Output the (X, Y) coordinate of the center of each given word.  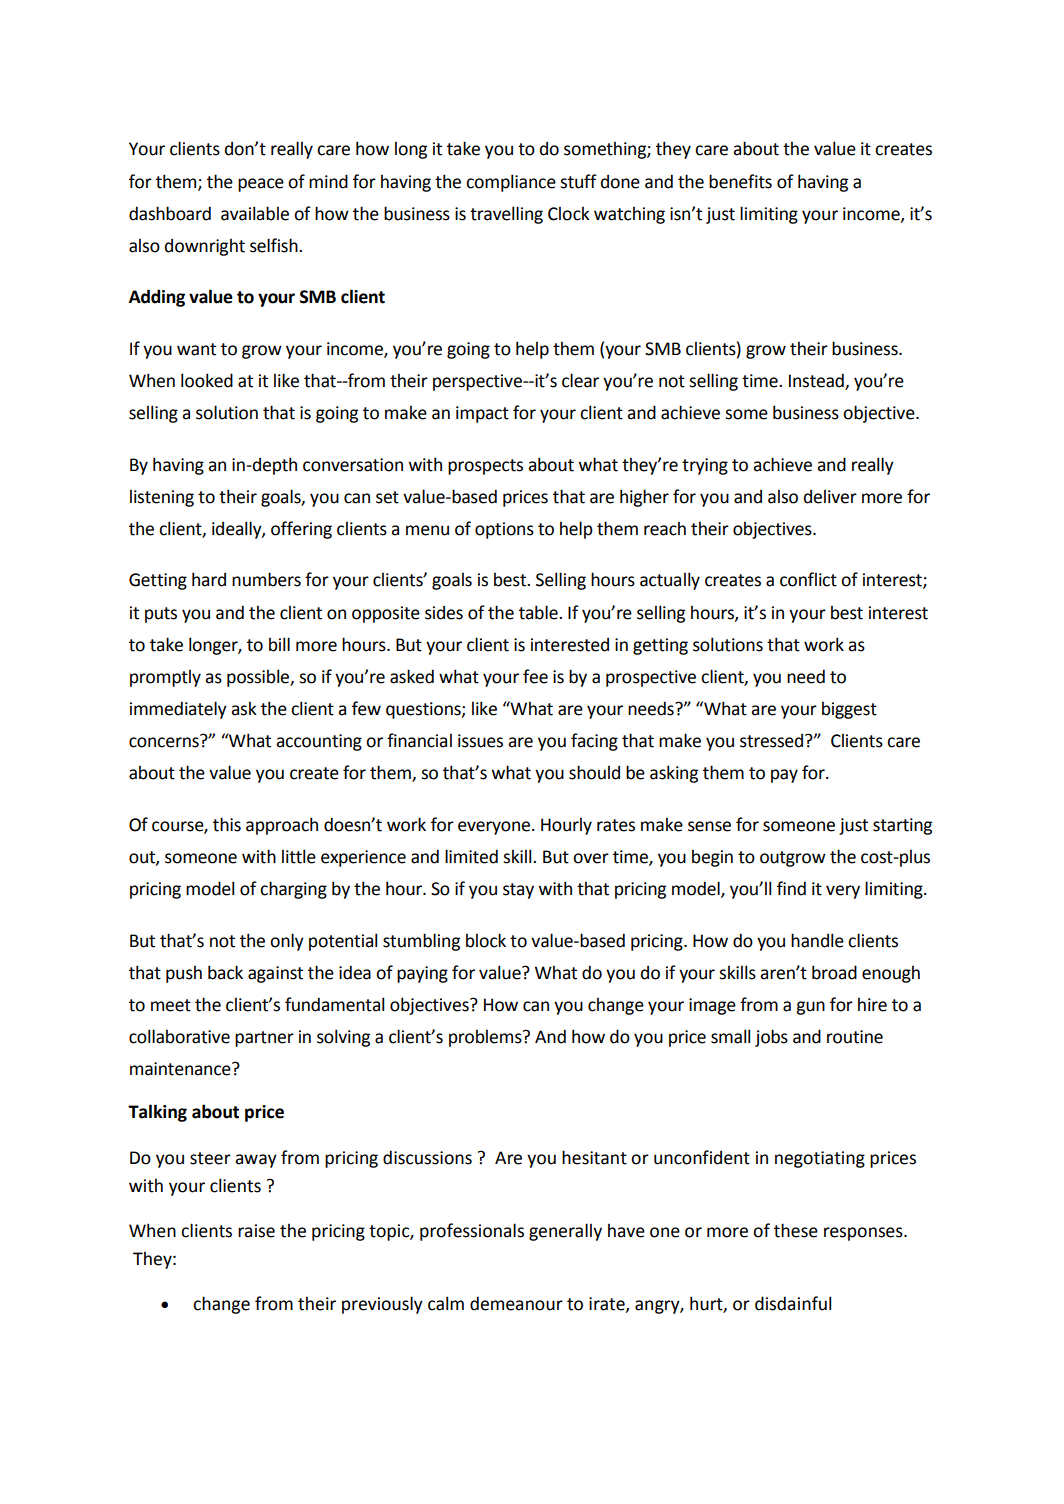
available (255, 213)
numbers (266, 579)
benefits (740, 181)
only (287, 942)
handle (817, 940)
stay (518, 891)
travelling (506, 215)
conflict (808, 579)
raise (256, 1231)
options (504, 530)
